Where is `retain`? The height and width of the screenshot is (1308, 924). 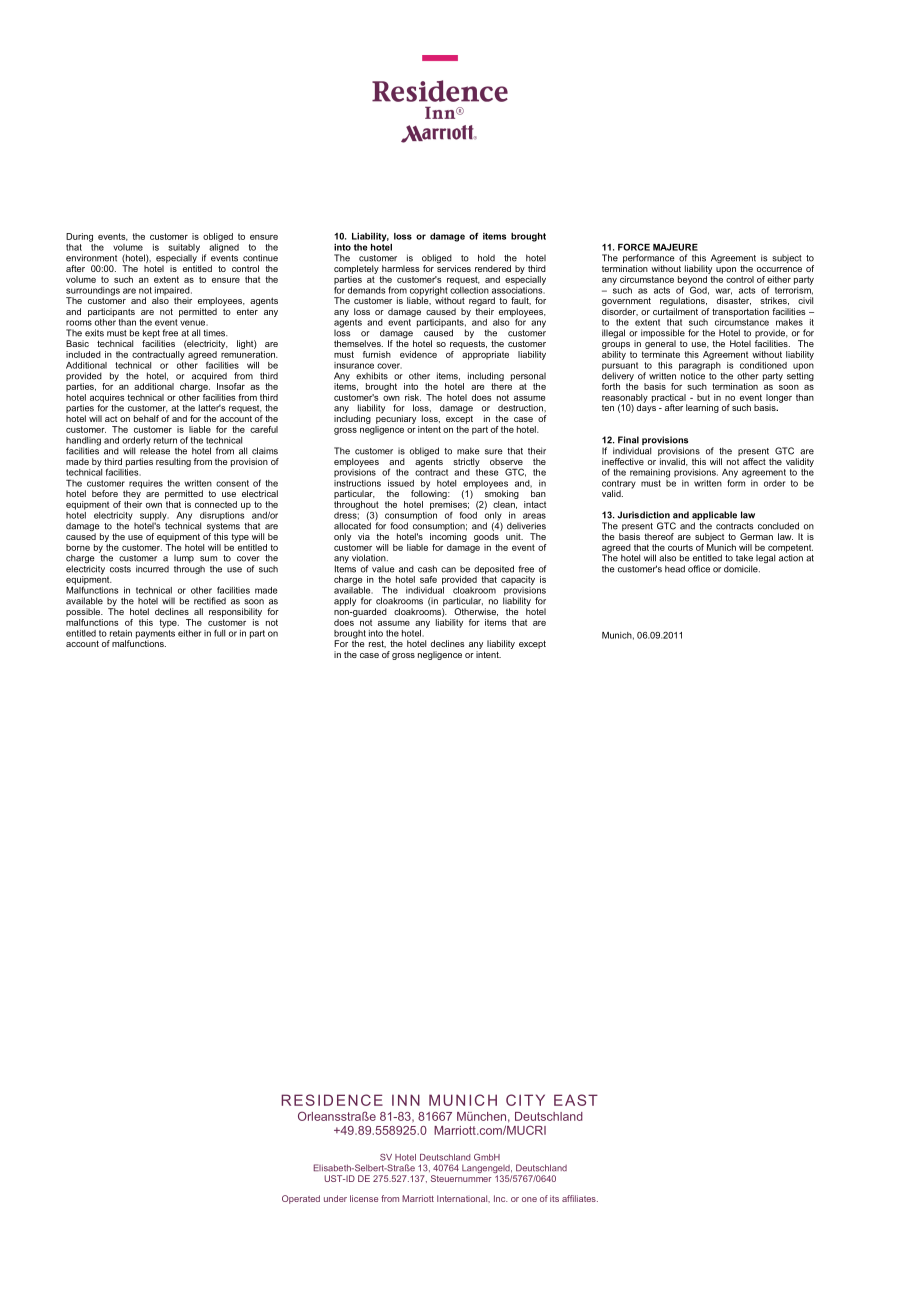 retain is located at coordinates (121, 633).
